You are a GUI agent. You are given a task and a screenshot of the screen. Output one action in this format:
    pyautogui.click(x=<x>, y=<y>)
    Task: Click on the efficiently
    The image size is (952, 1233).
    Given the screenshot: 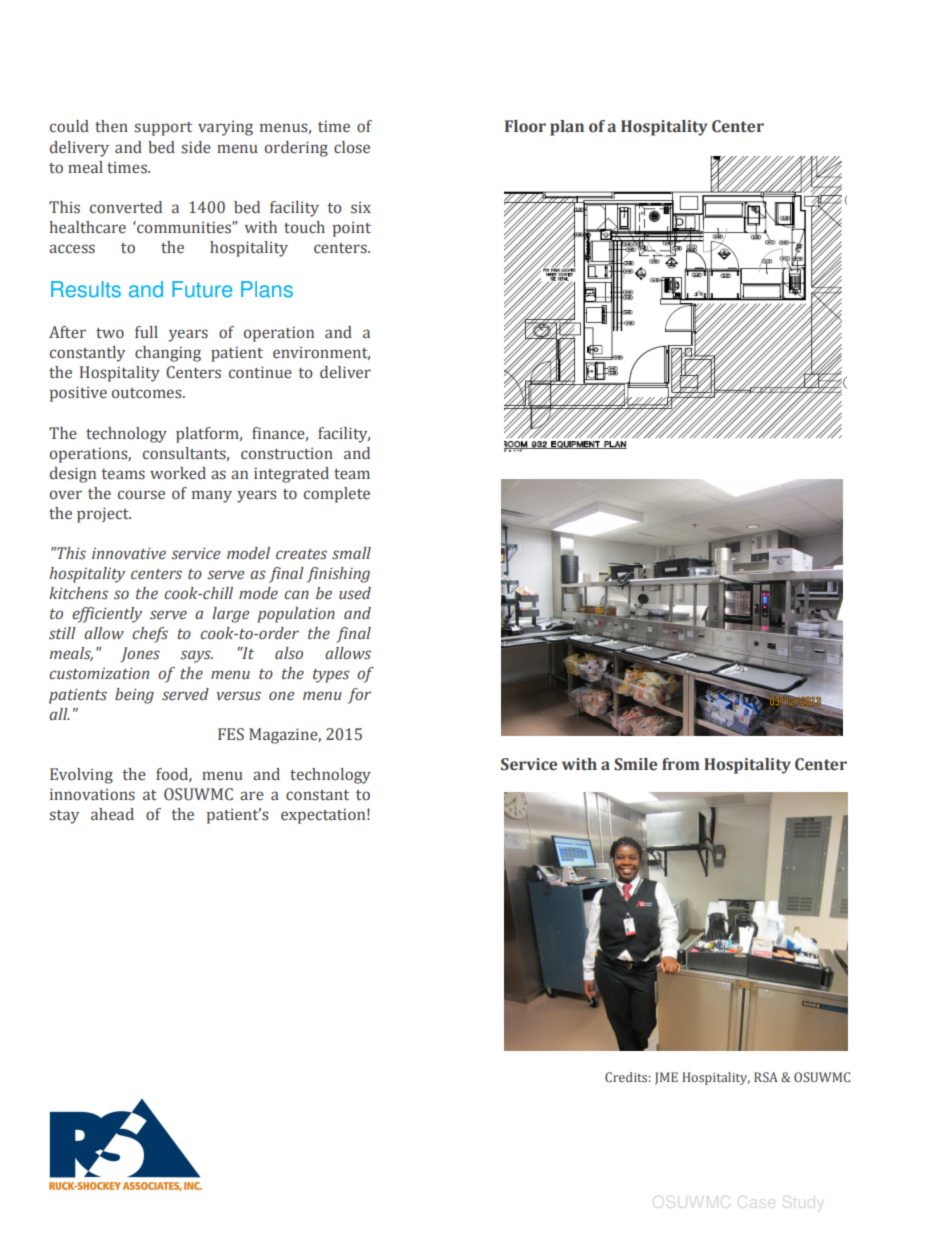 What is the action you would take?
    pyautogui.click(x=107, y=615)
